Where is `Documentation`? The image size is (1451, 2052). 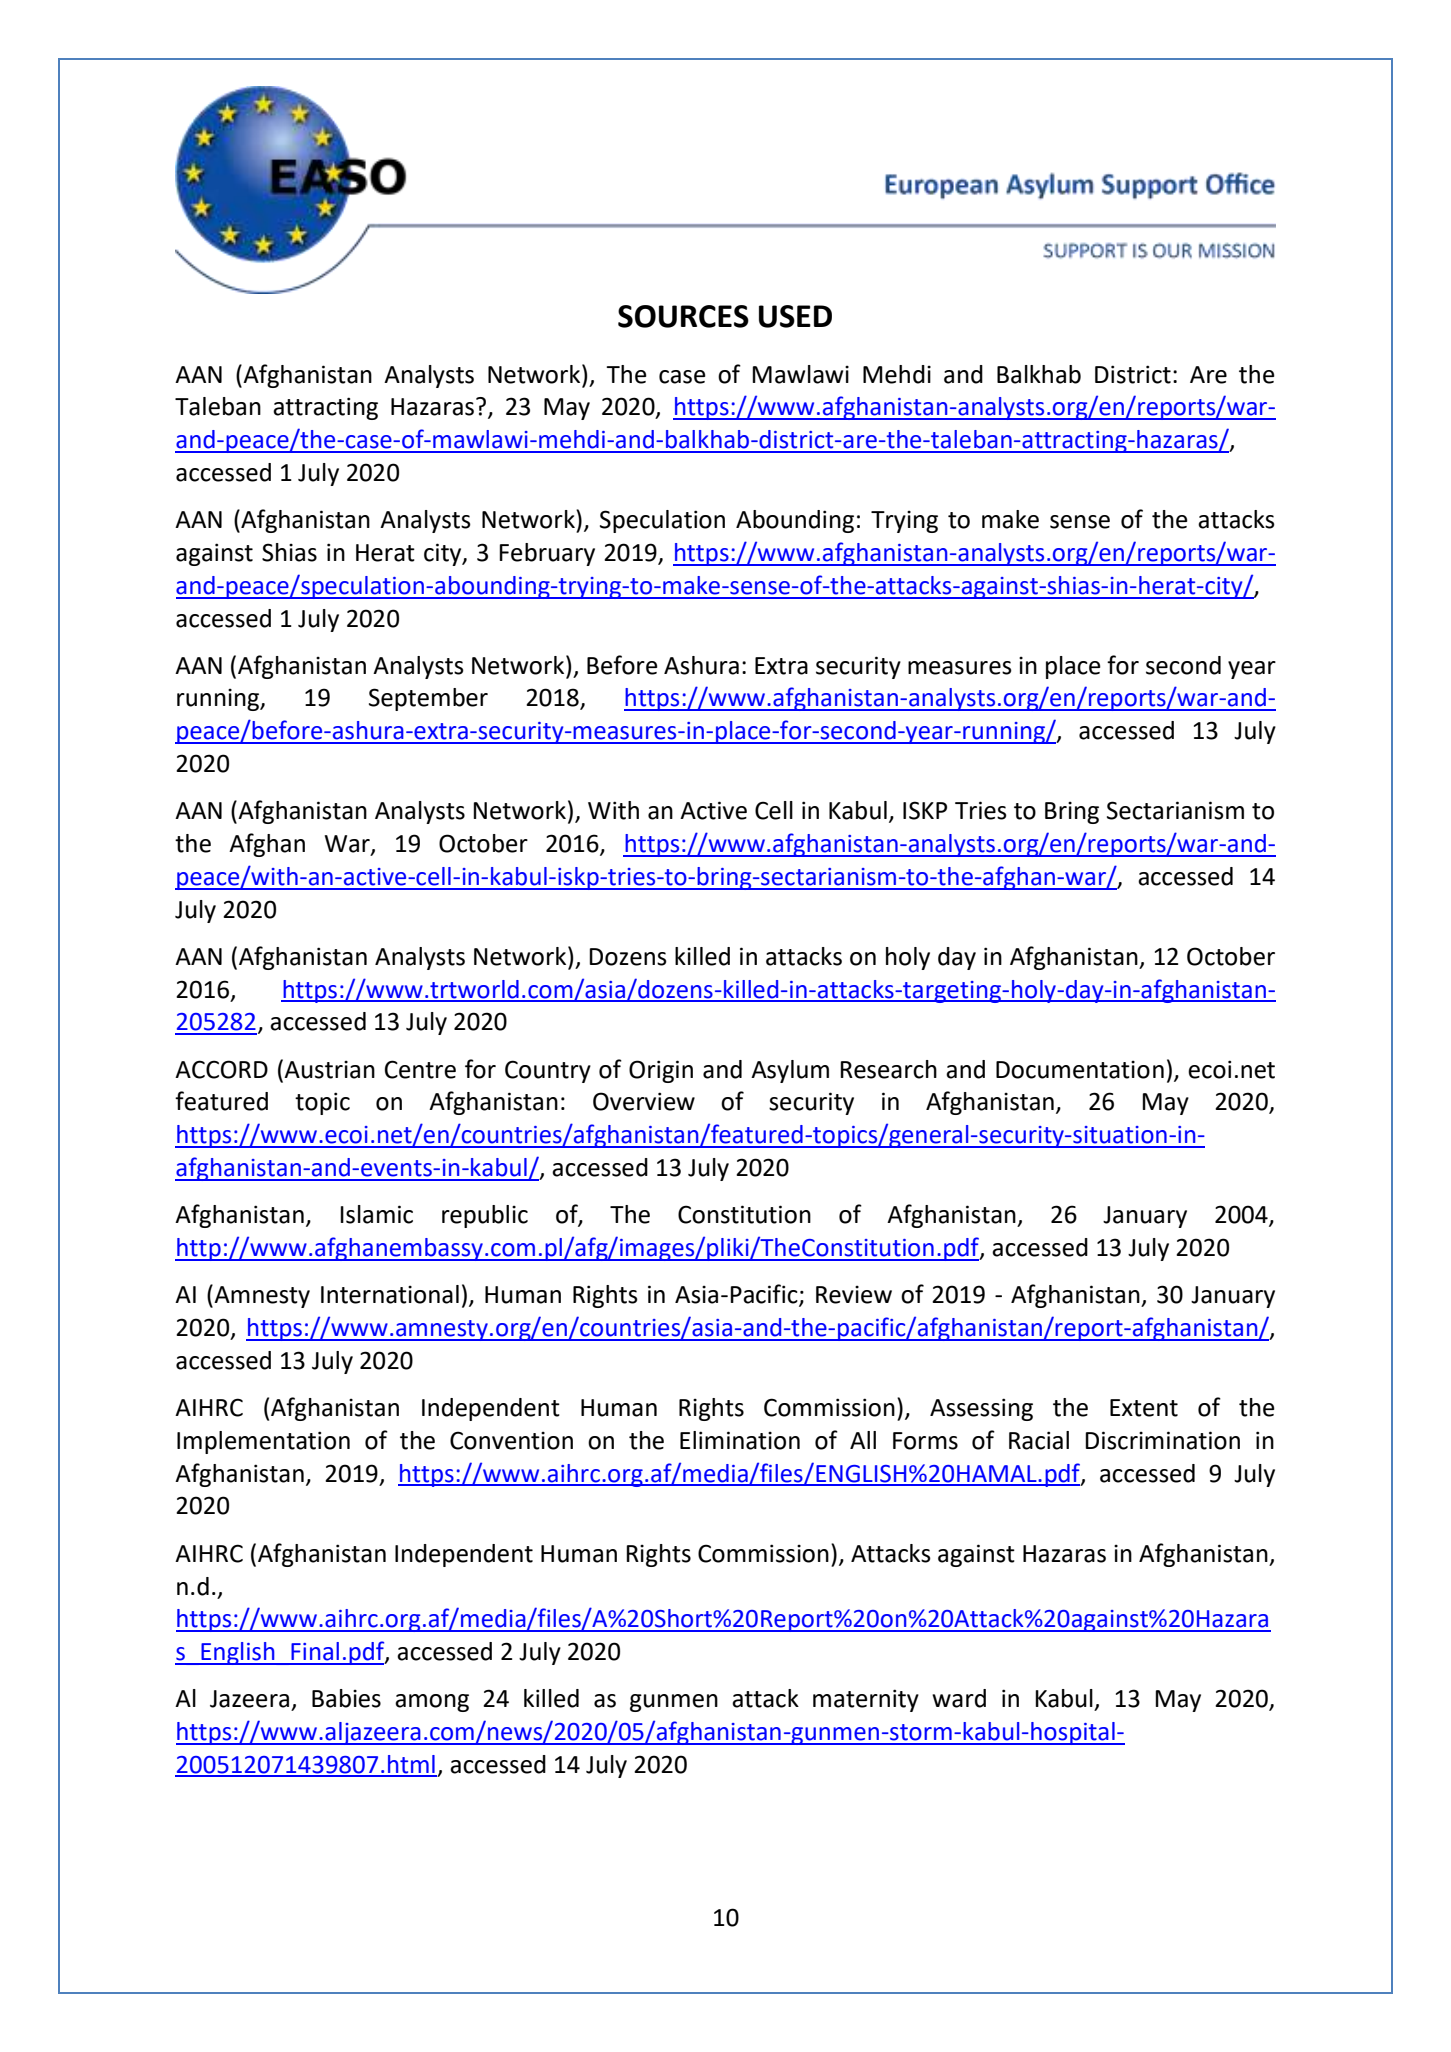 Documentation is located at coordinates (1080, 1069).
